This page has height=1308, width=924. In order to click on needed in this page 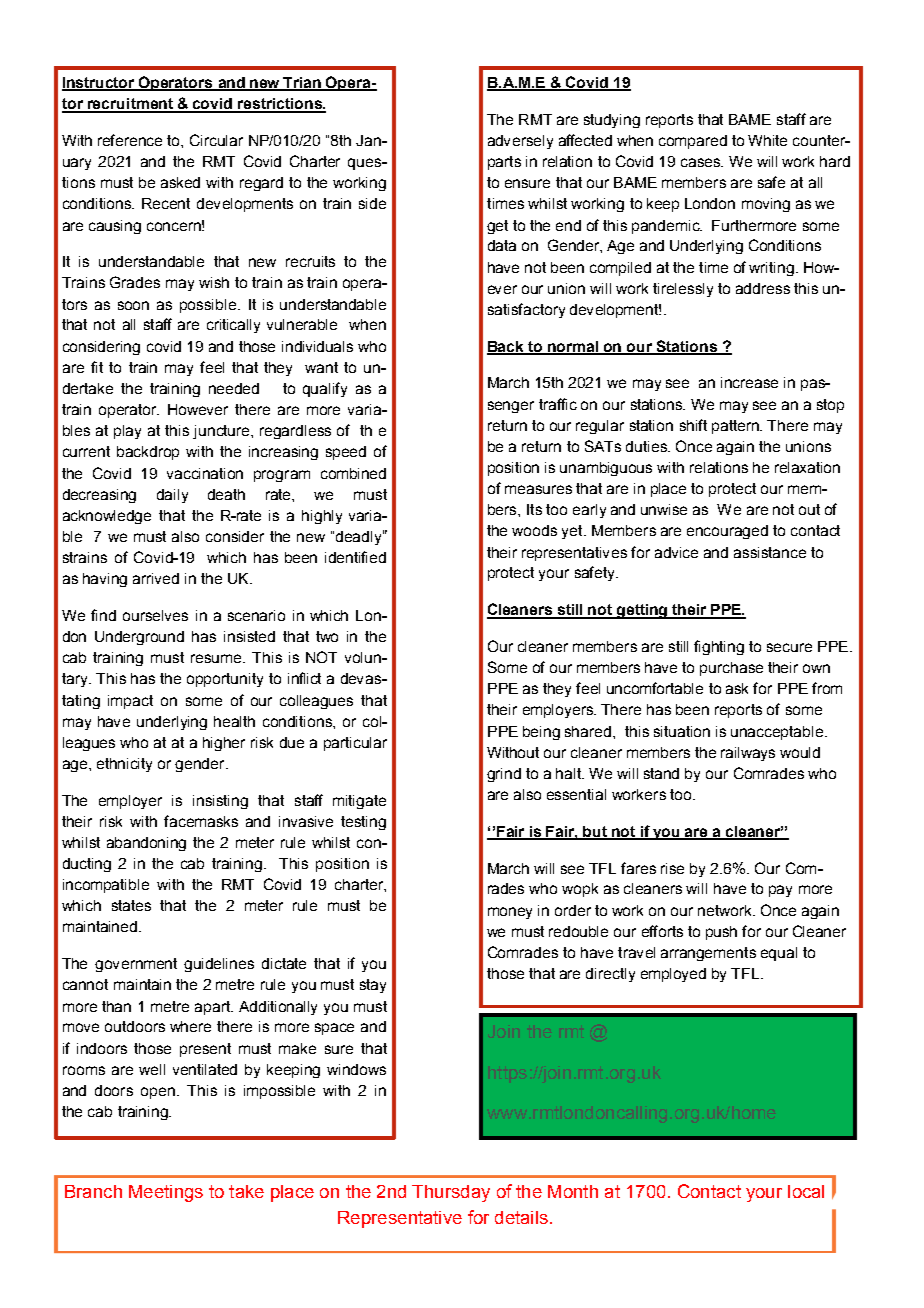, I will do `click(234, 388)`.
